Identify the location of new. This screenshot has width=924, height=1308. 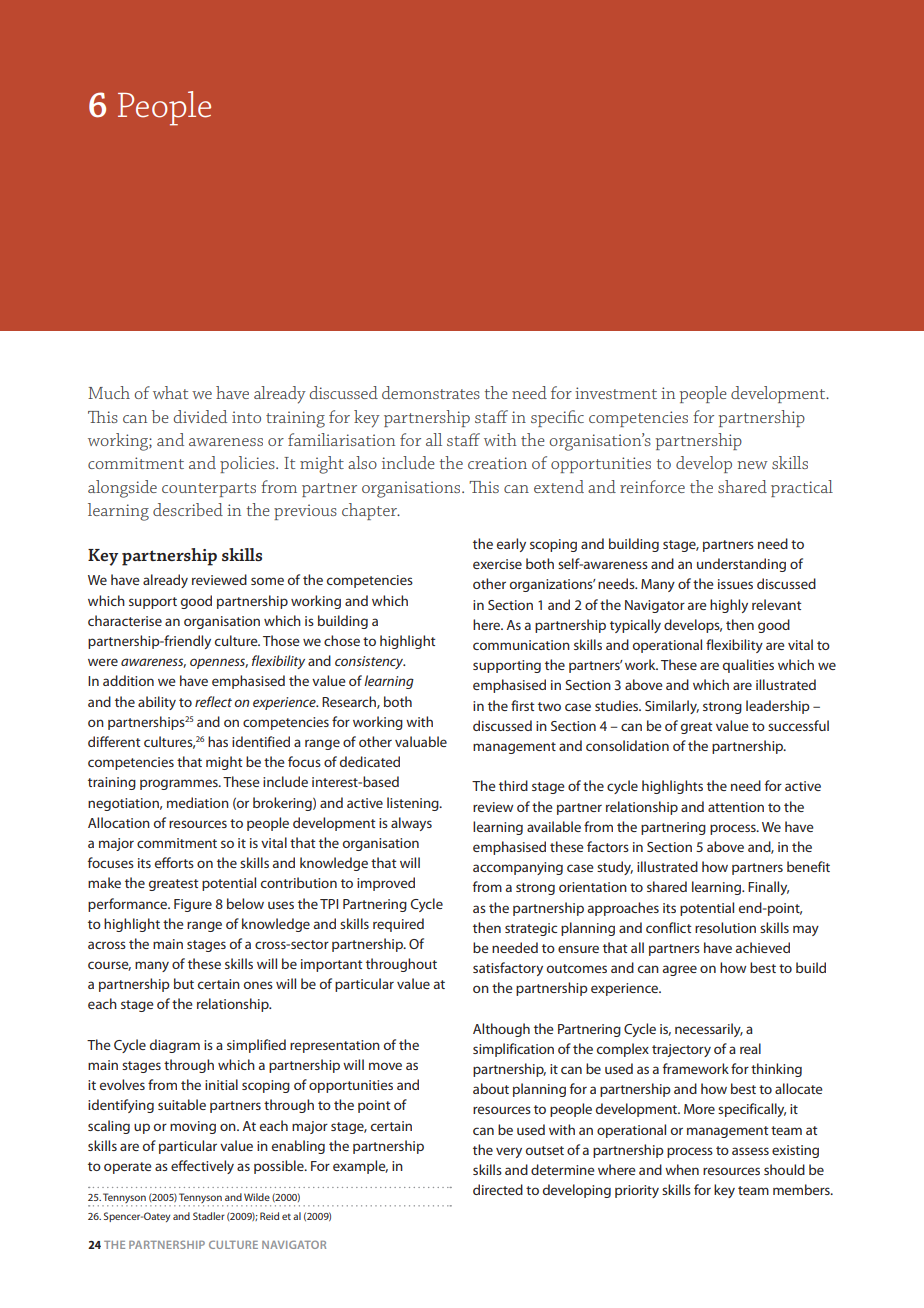
(752, 465).
